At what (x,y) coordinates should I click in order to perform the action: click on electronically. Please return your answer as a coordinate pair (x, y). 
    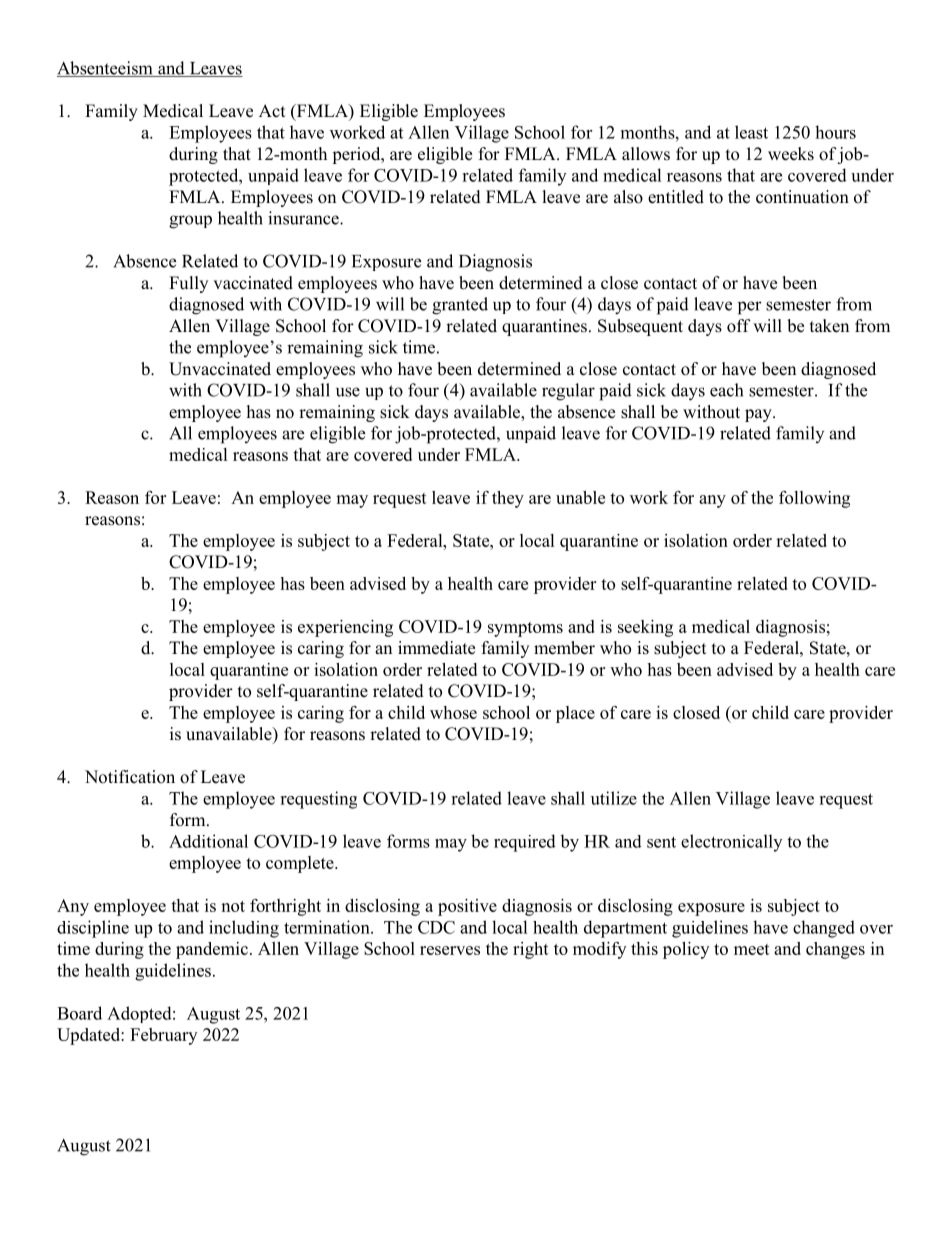
    Looking at the image, I should click on (731, 843).
